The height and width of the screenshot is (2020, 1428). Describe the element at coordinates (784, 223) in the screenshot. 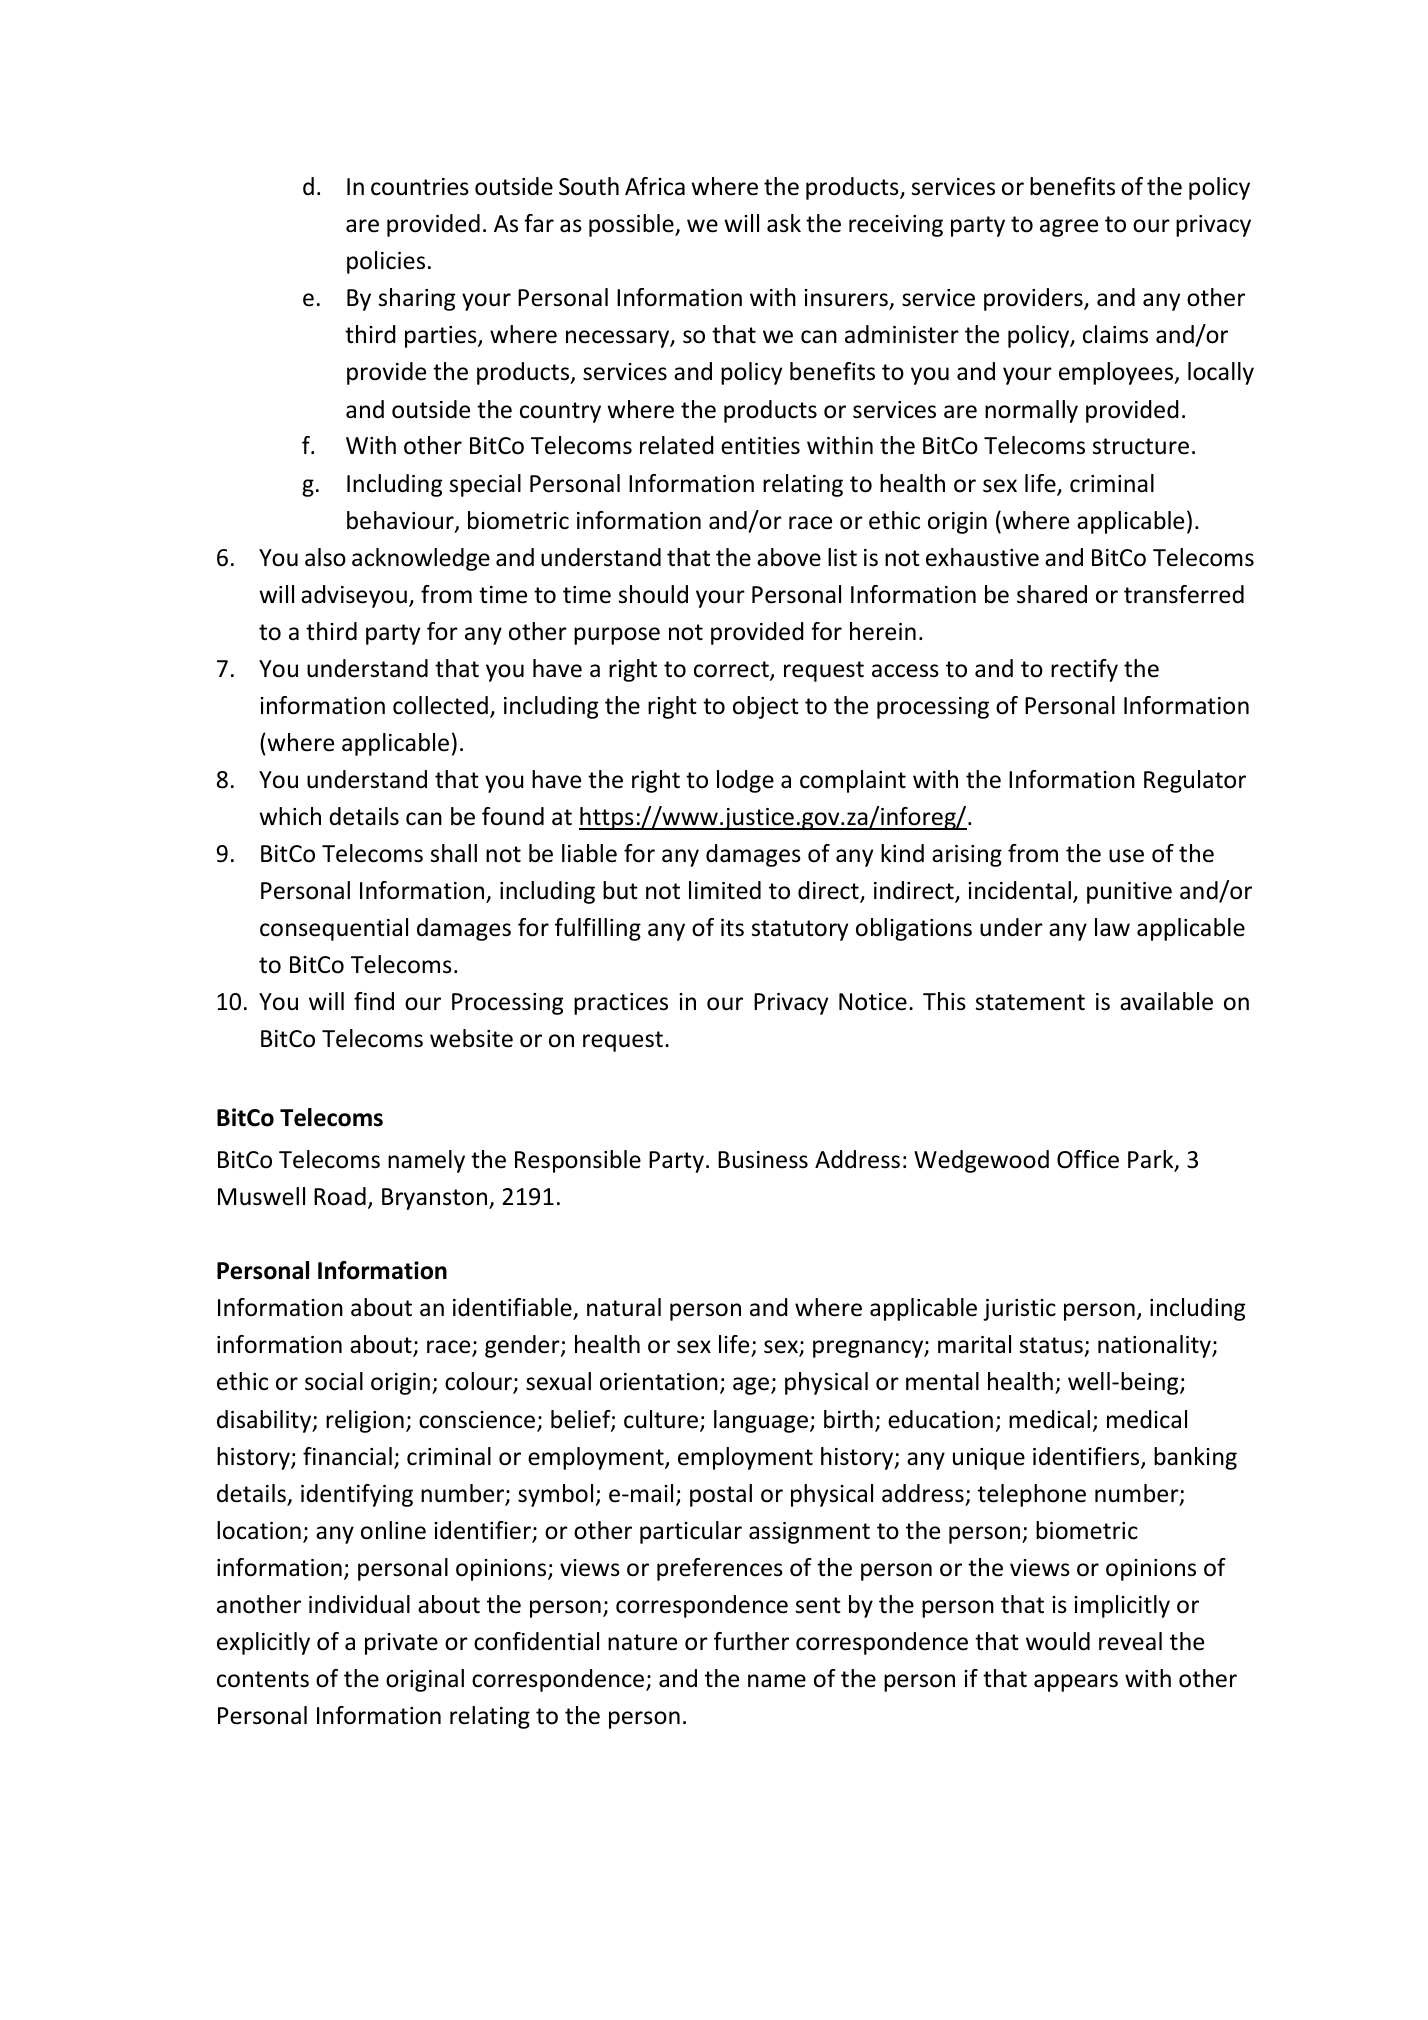

I see `ask` at that location.
